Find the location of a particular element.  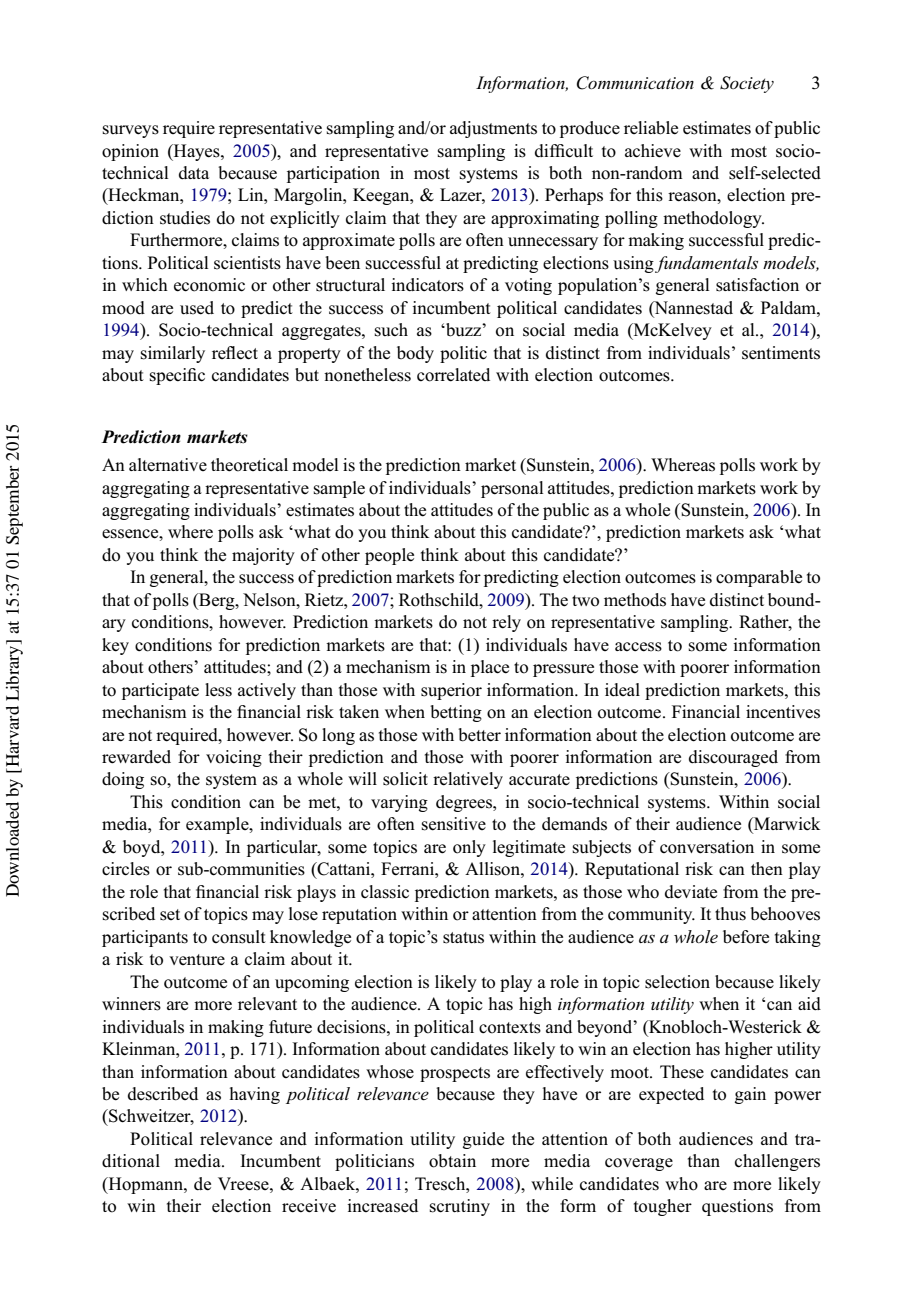

obtain is located at coordinates (452, 1161).
